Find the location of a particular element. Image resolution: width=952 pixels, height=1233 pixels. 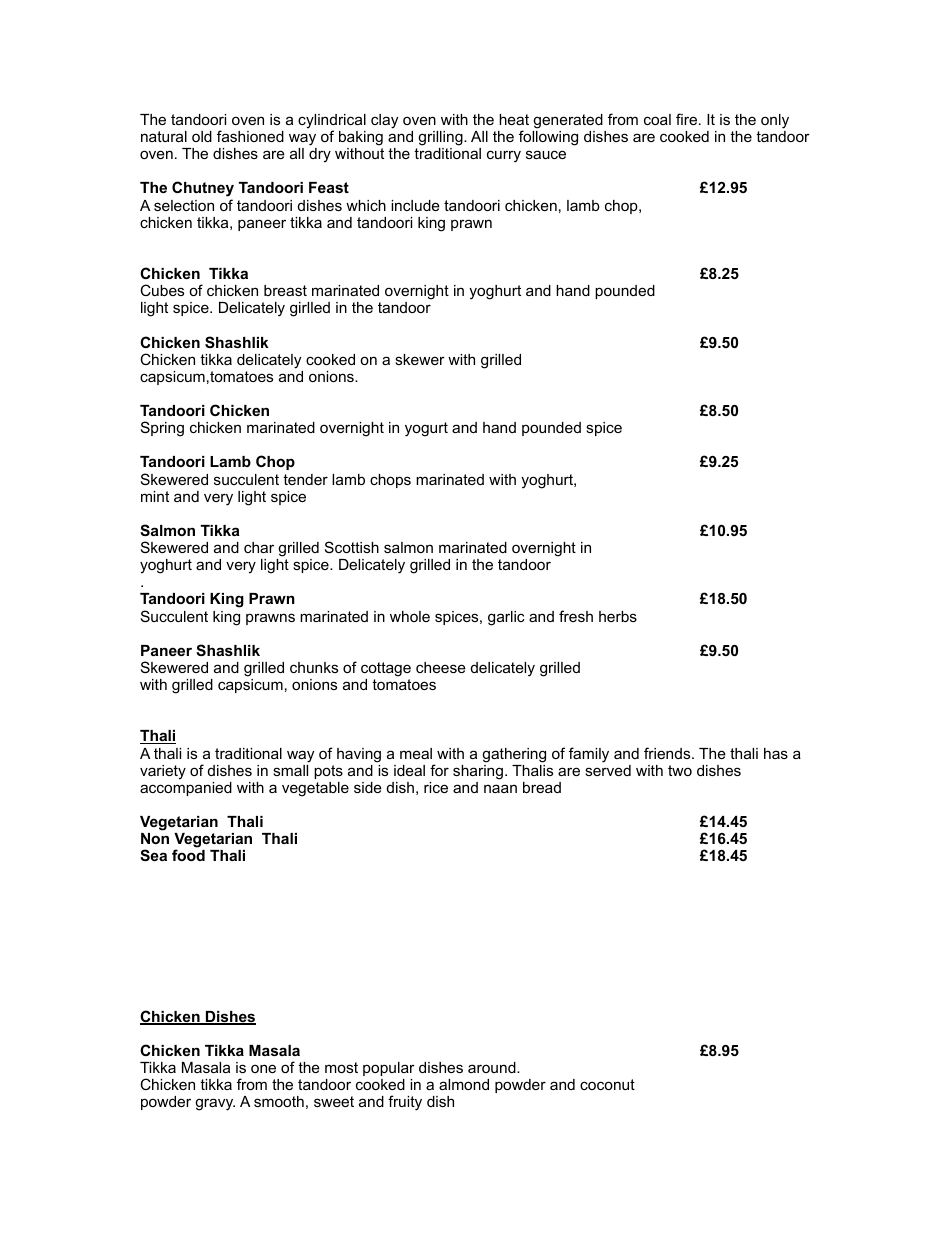

fire is located at coordinates (688, 119).
